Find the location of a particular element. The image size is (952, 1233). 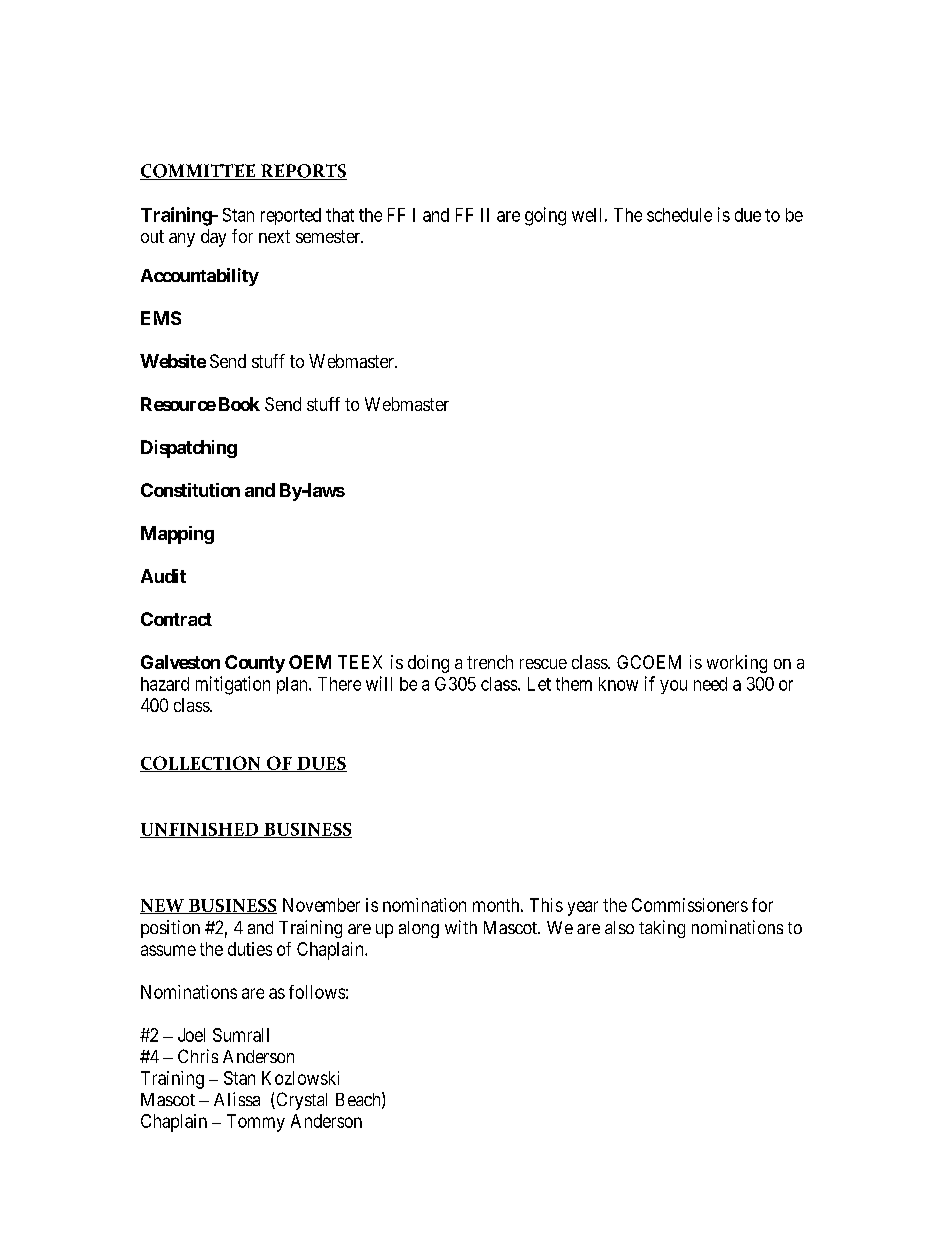

going is located at coordinates (545, 216).
